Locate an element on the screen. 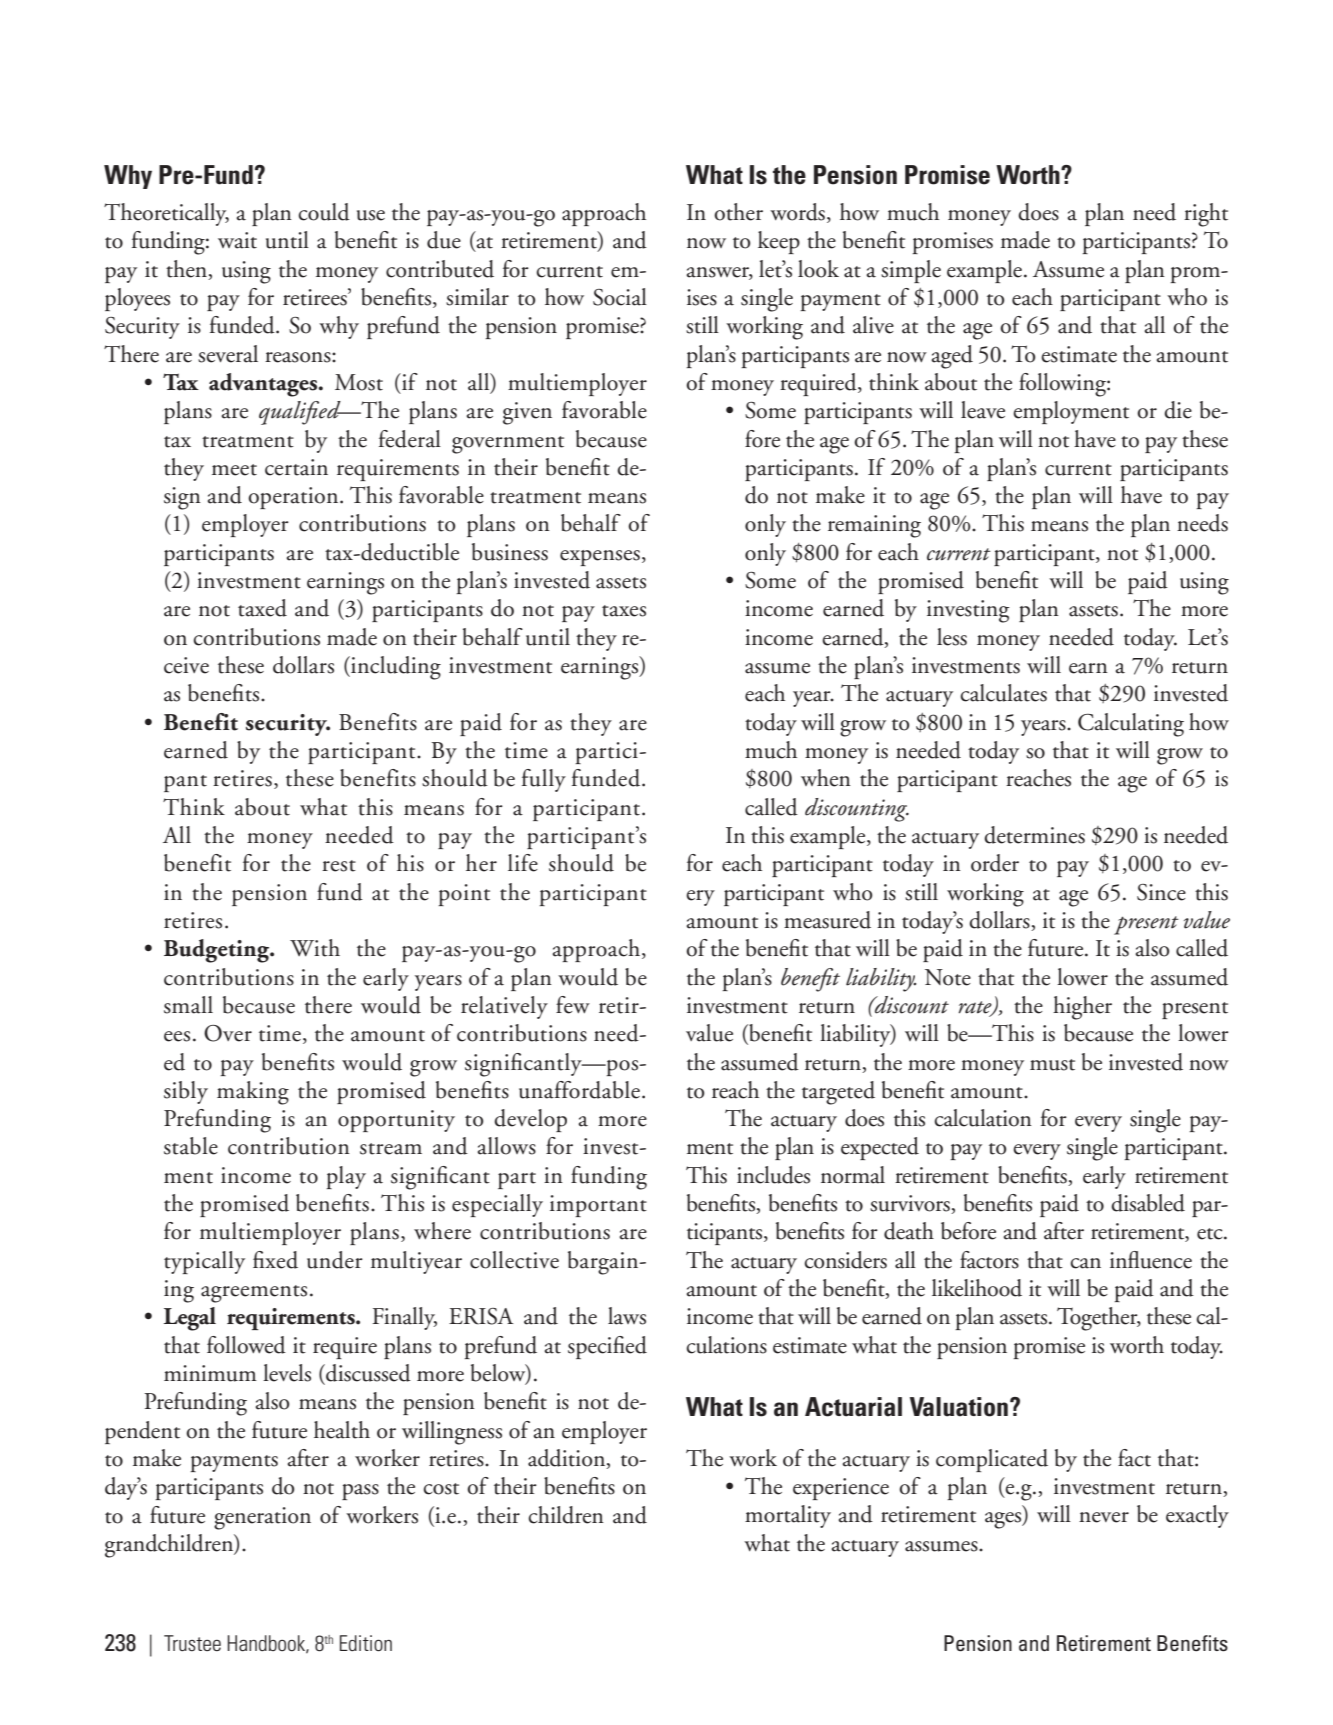  Calculating is located at coordinates (1131, 725).
